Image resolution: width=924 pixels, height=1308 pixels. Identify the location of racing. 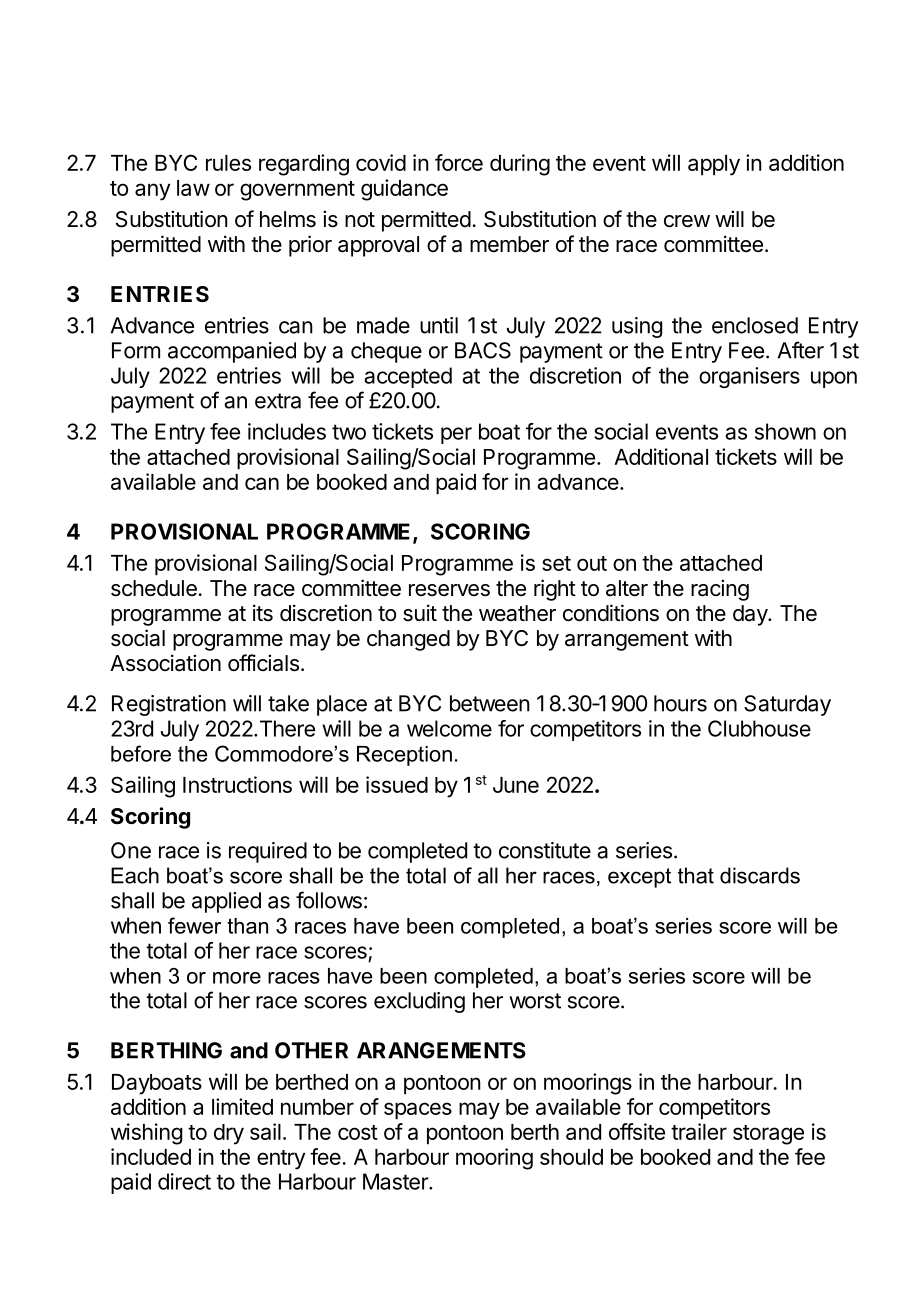
(720, 590).
